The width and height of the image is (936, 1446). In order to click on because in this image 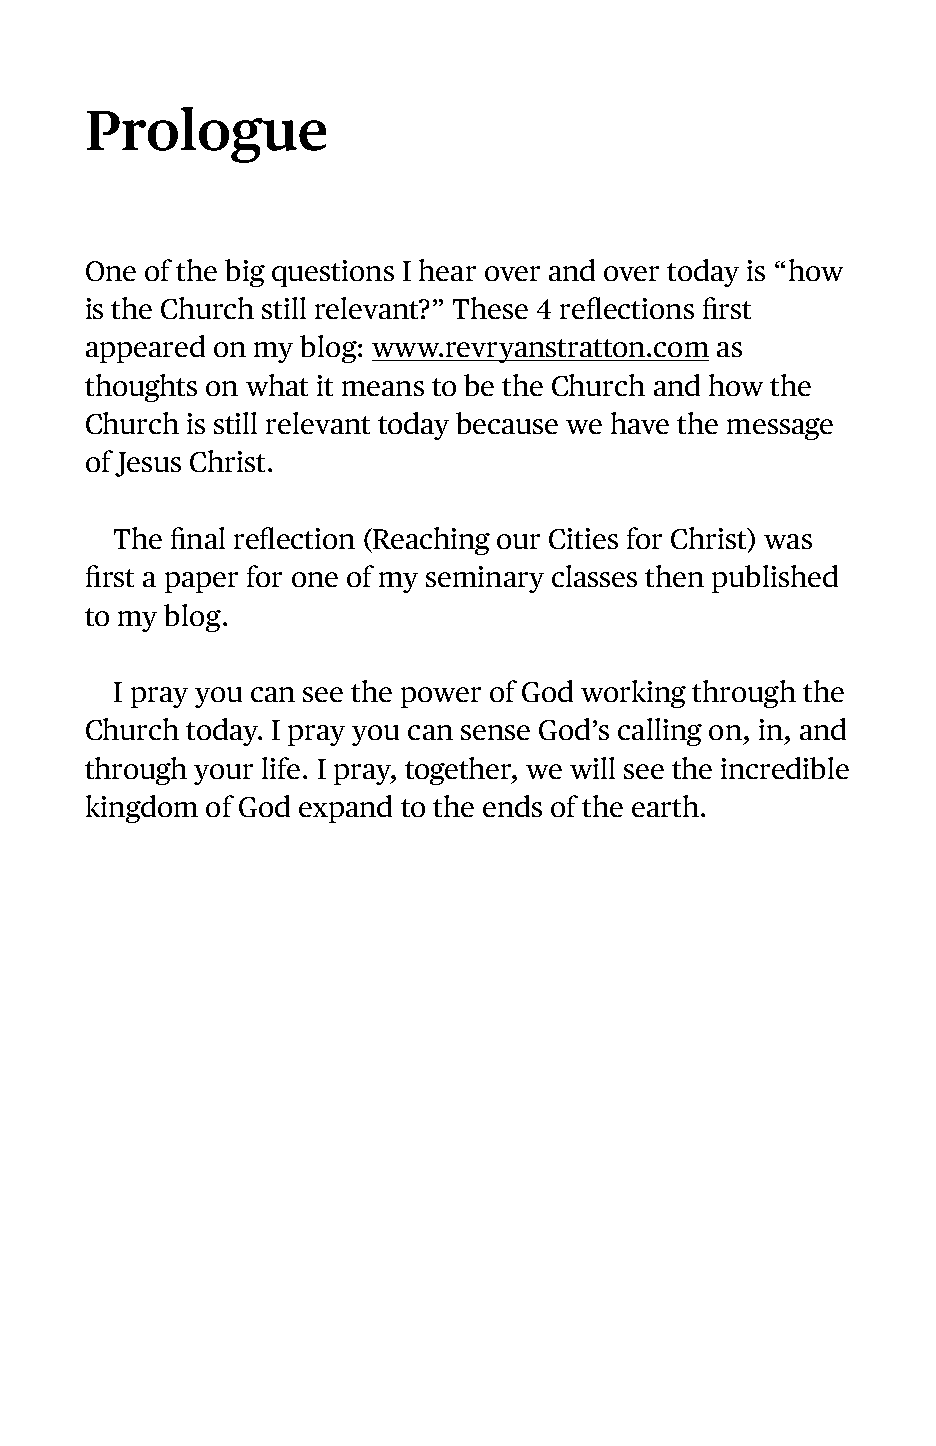, I will do `click(507, 423)`.
